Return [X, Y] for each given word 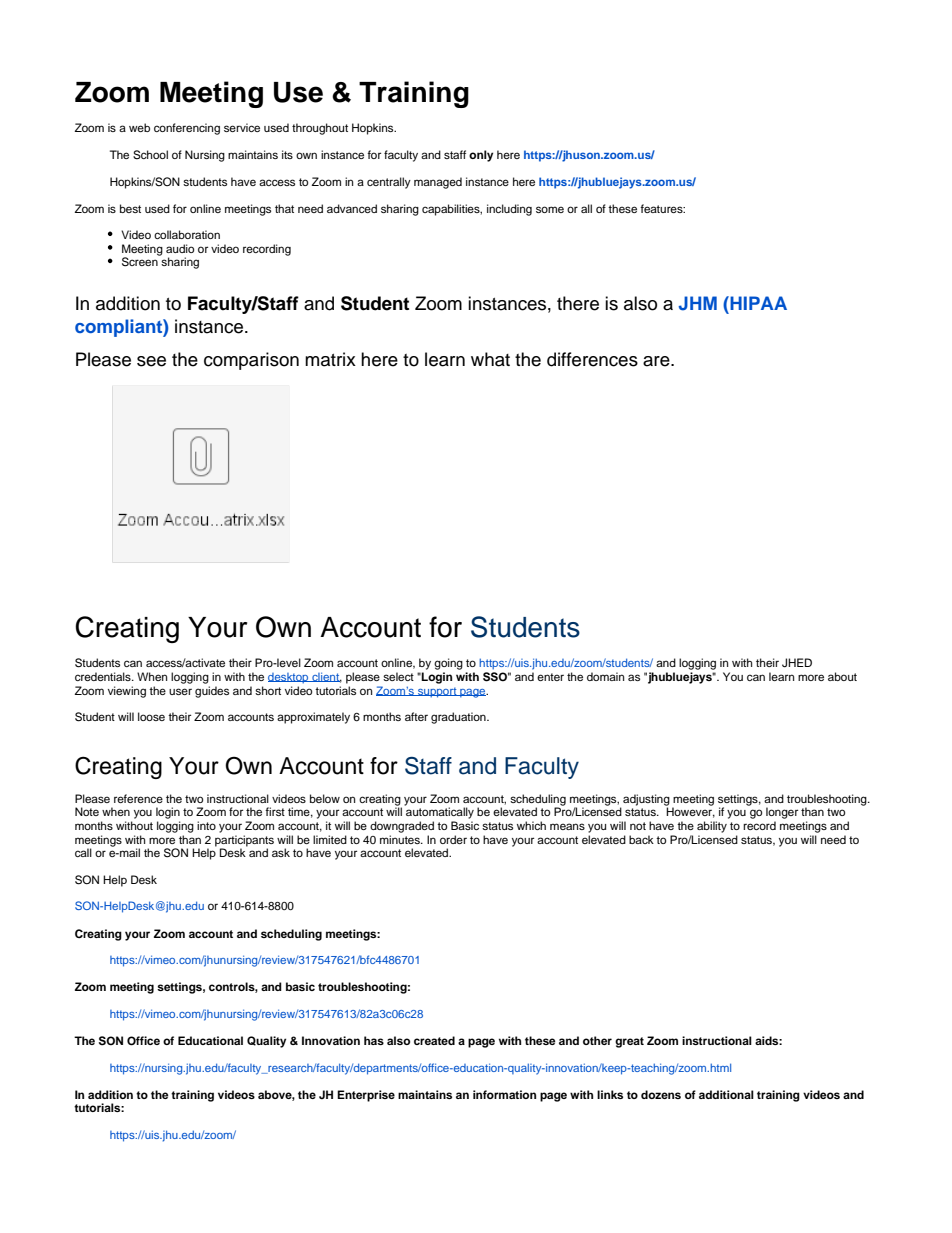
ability [712, 827]
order [453, 839]
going [448, 664]
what [490, 359]
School [150, 155]
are [657, 361]
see [151, 361]
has [374, 1040]
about [842, 676]
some [550, 209]
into [206, 825]
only [481, 156]
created [434, 1040]
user [180, 691]
